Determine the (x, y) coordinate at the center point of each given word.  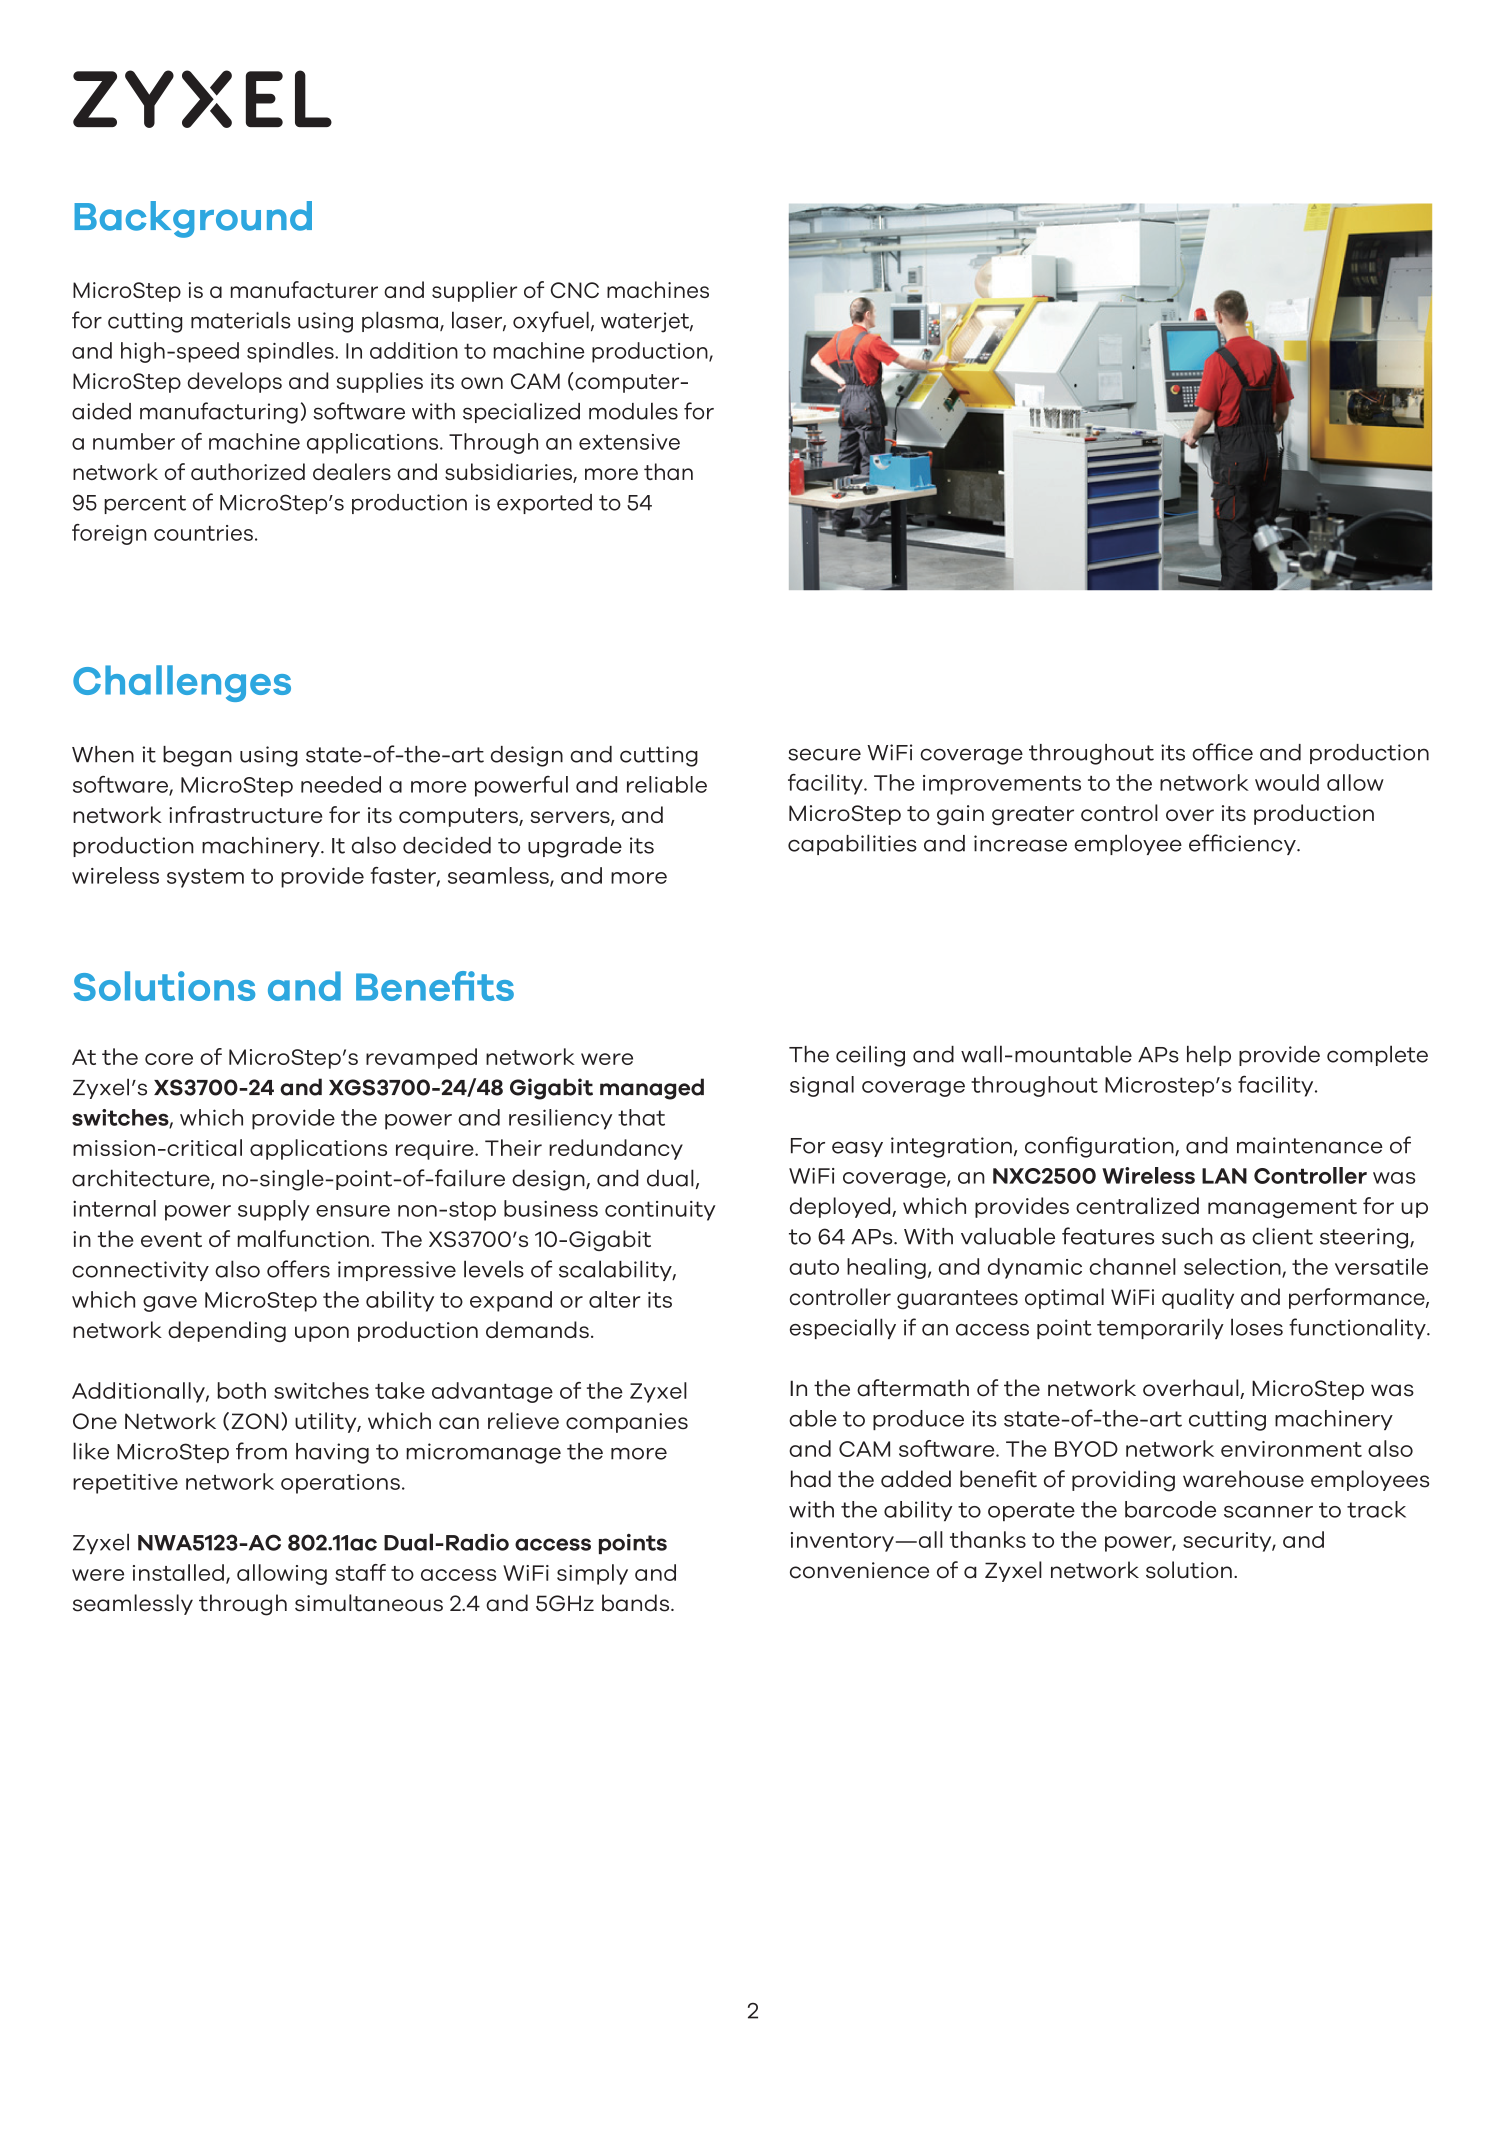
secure (824, 754)
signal (822, 1086)
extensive (629, 442)
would (1287, 782)
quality (1198, 1298)
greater (1033, 816)
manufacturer (304, 289)
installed (178, 1572)
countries (203, 533)
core (169, 1059)
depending (227, 1331)
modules (633, 411)
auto (814, 1267)
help (1209, 1055)
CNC (575, 290)
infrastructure (245, 814)
